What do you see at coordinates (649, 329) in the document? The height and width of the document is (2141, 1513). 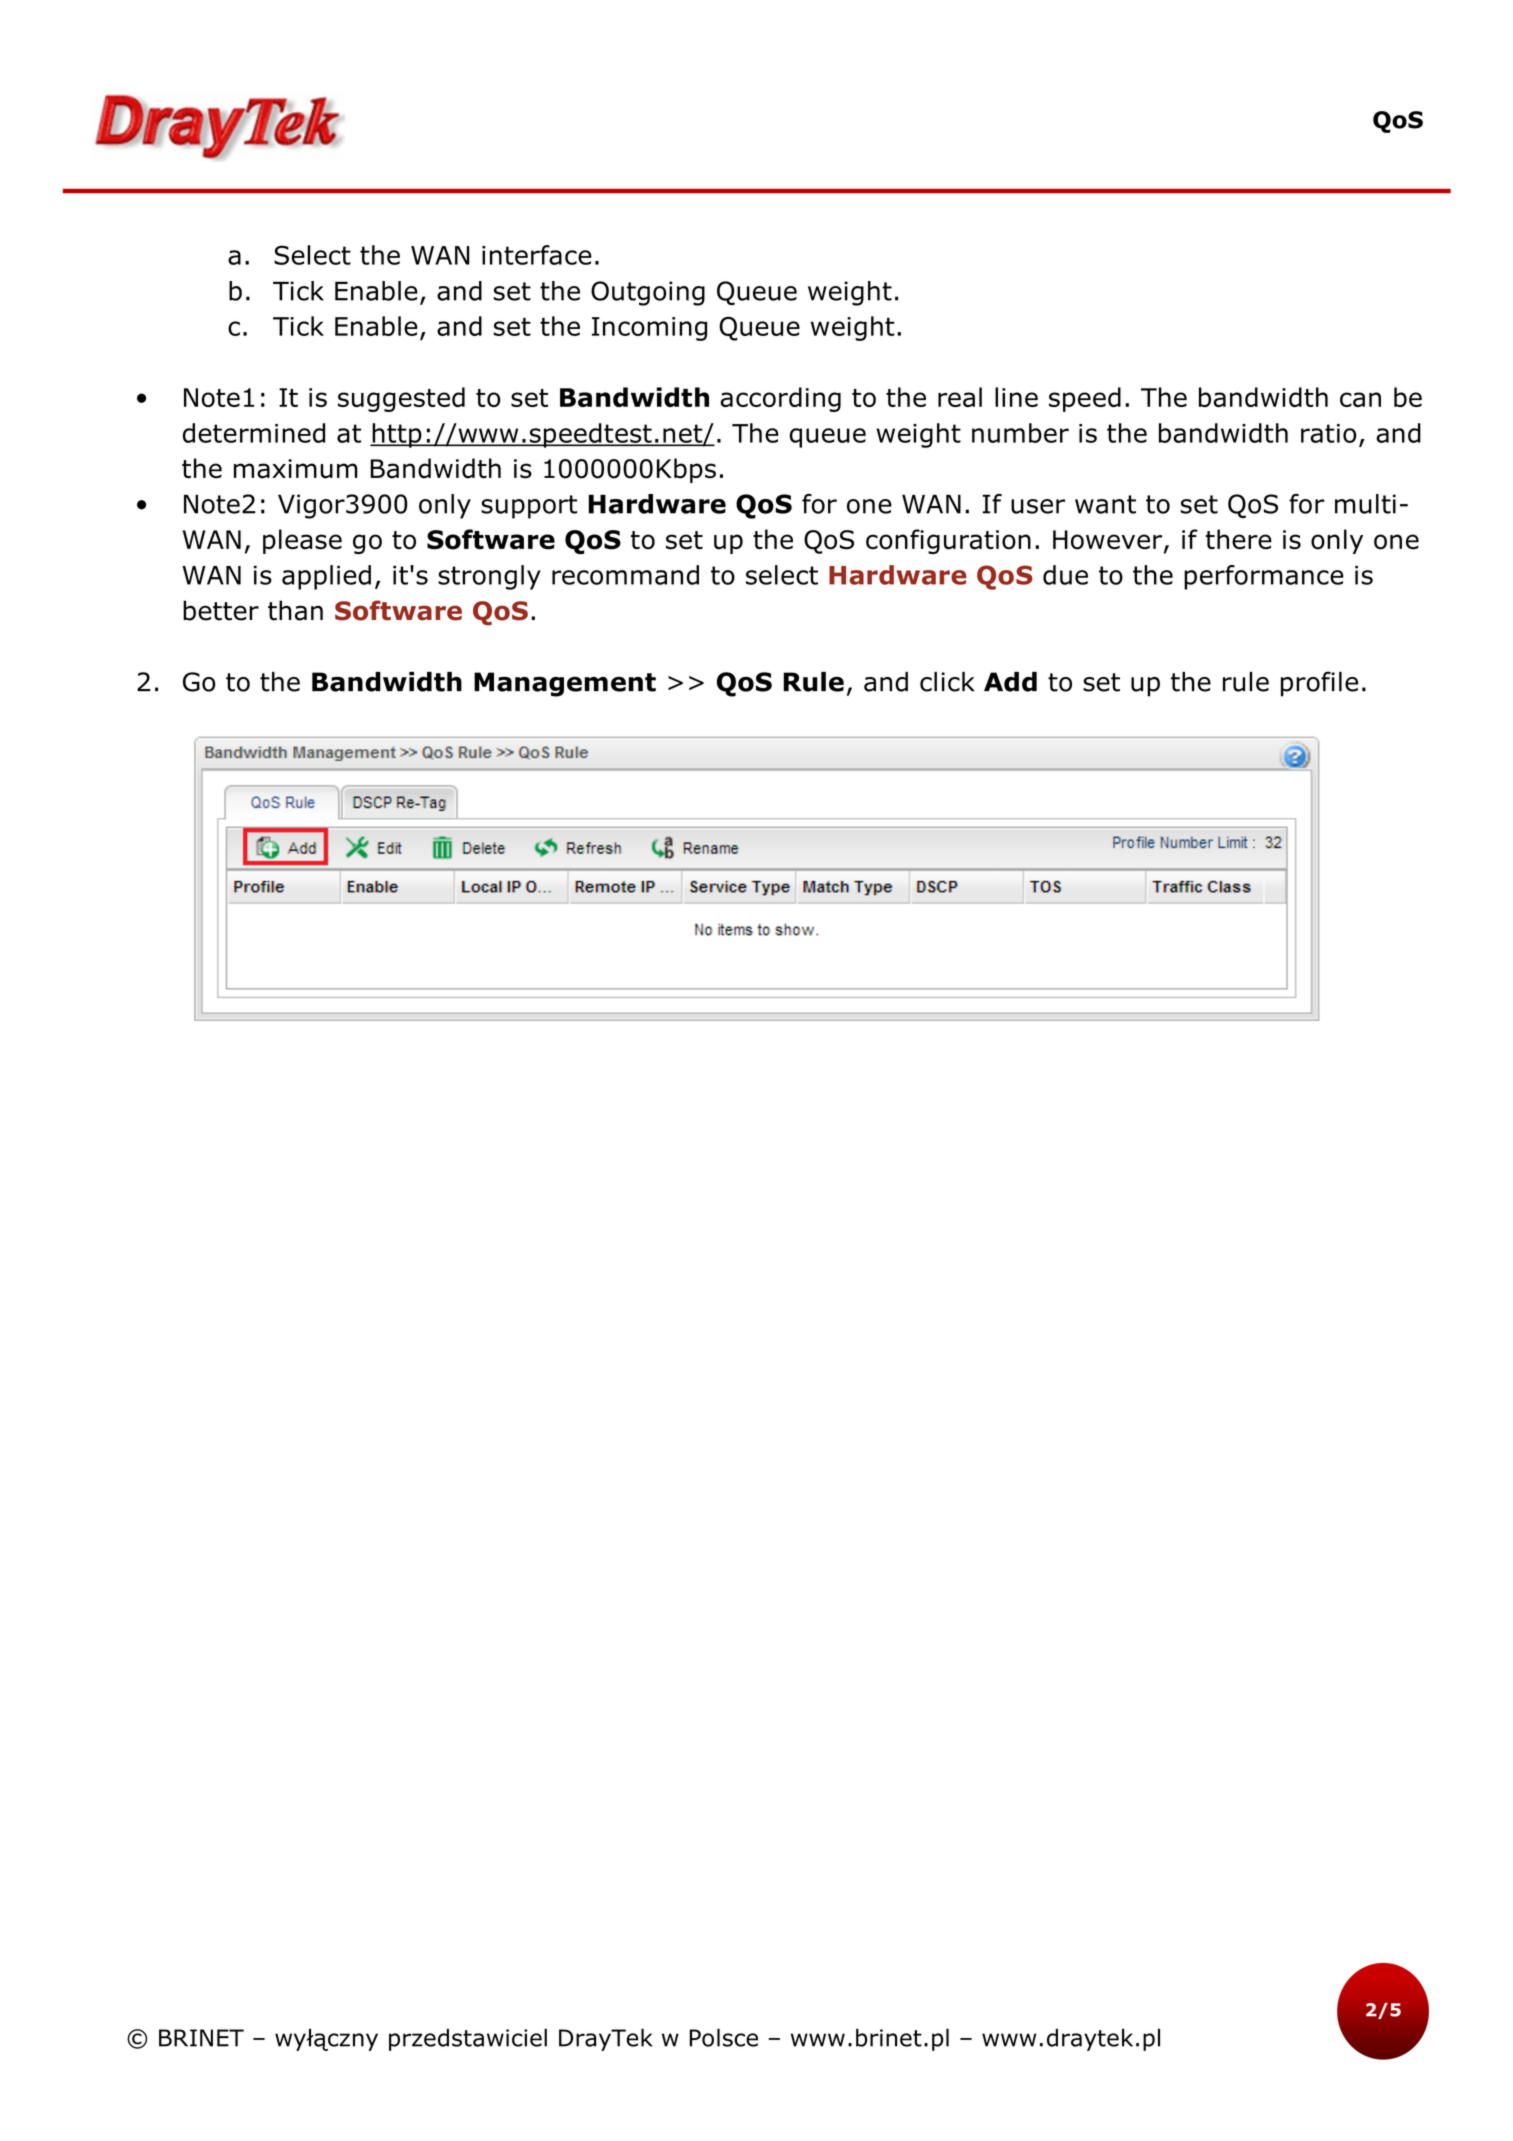 I see `Incoming` at bounding box center [649, 329].
